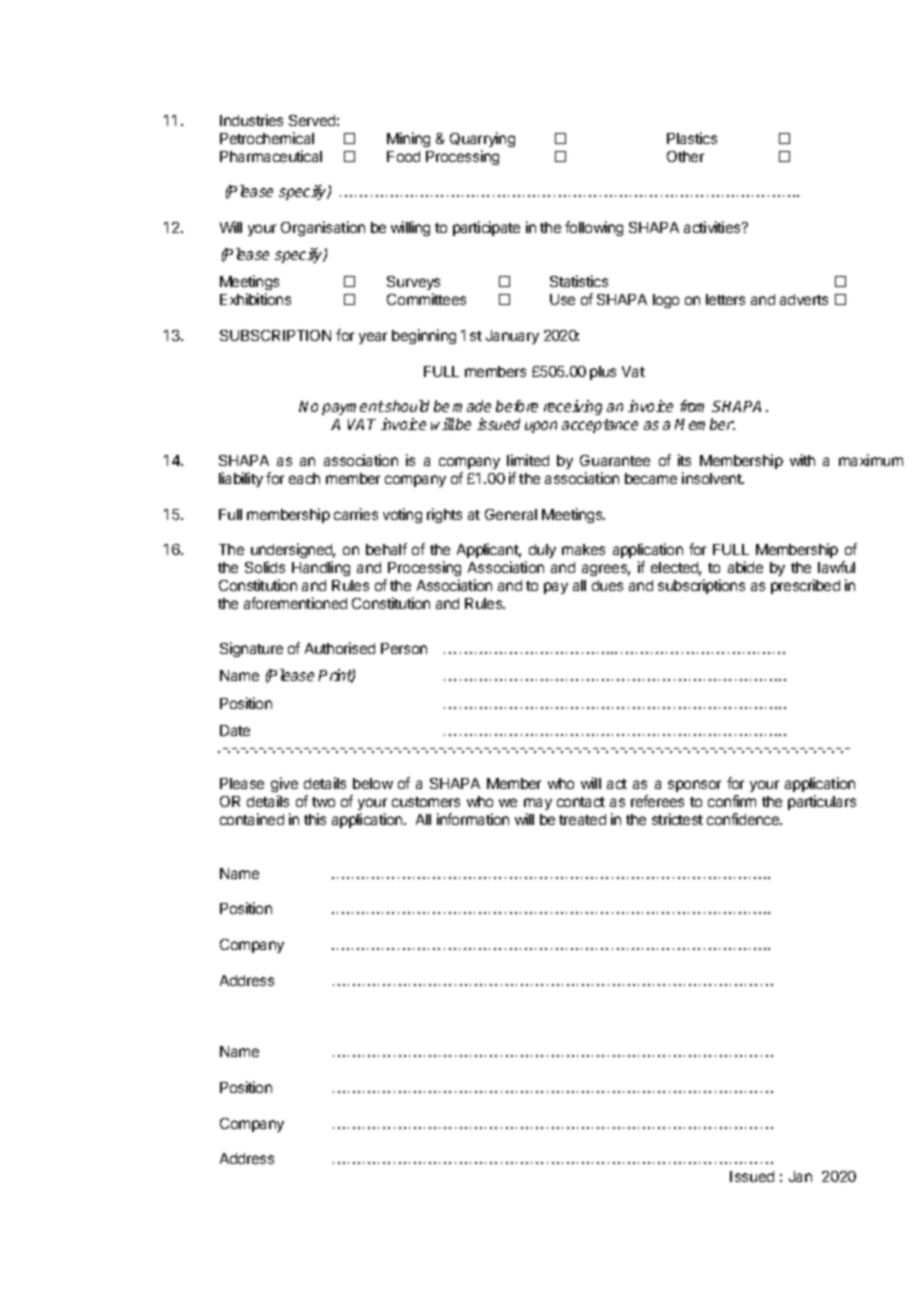 Image resolution: width=924 pixels, height=1308 pixels. Describe the element at coordinates (255, 299) in the screenshot. I see `Exhibitions` at that location.
